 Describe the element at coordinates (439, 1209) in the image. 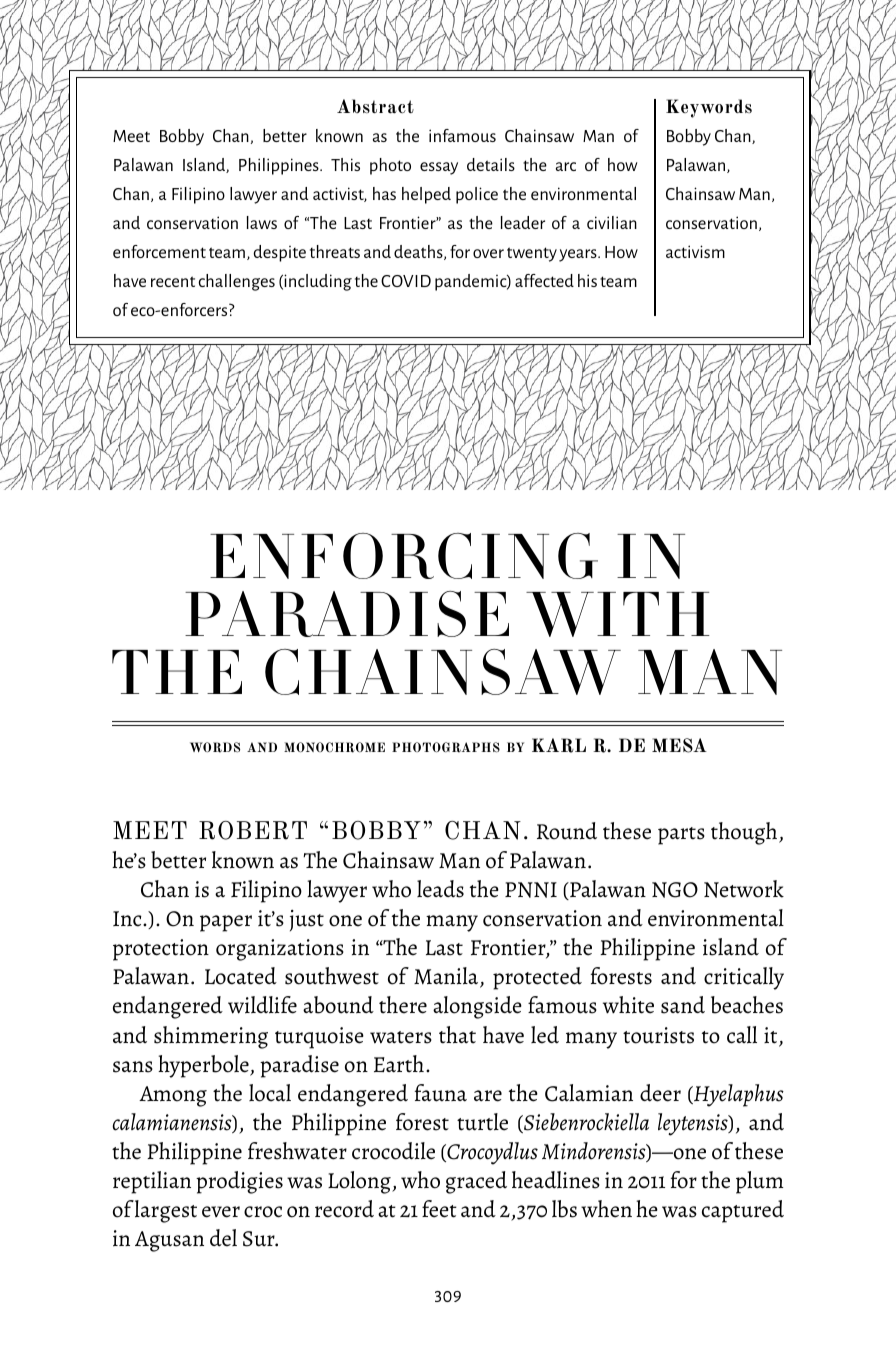

I see `feet` at that location.
